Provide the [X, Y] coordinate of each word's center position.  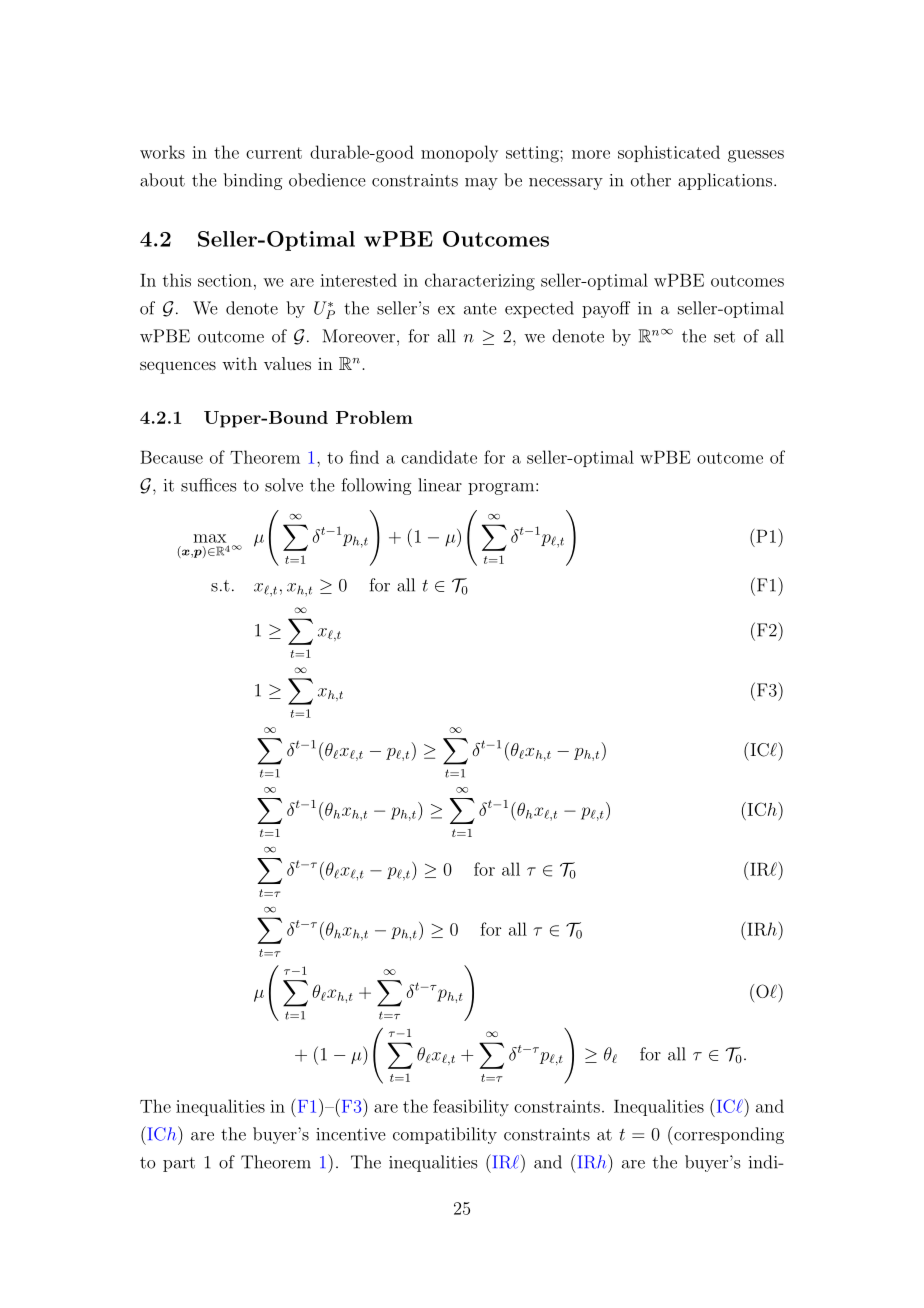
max [210, 538]
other [651, 180]
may [481, 184]
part [179, 1164]
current [274, 153]
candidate [439, 457]
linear [440, 485]
